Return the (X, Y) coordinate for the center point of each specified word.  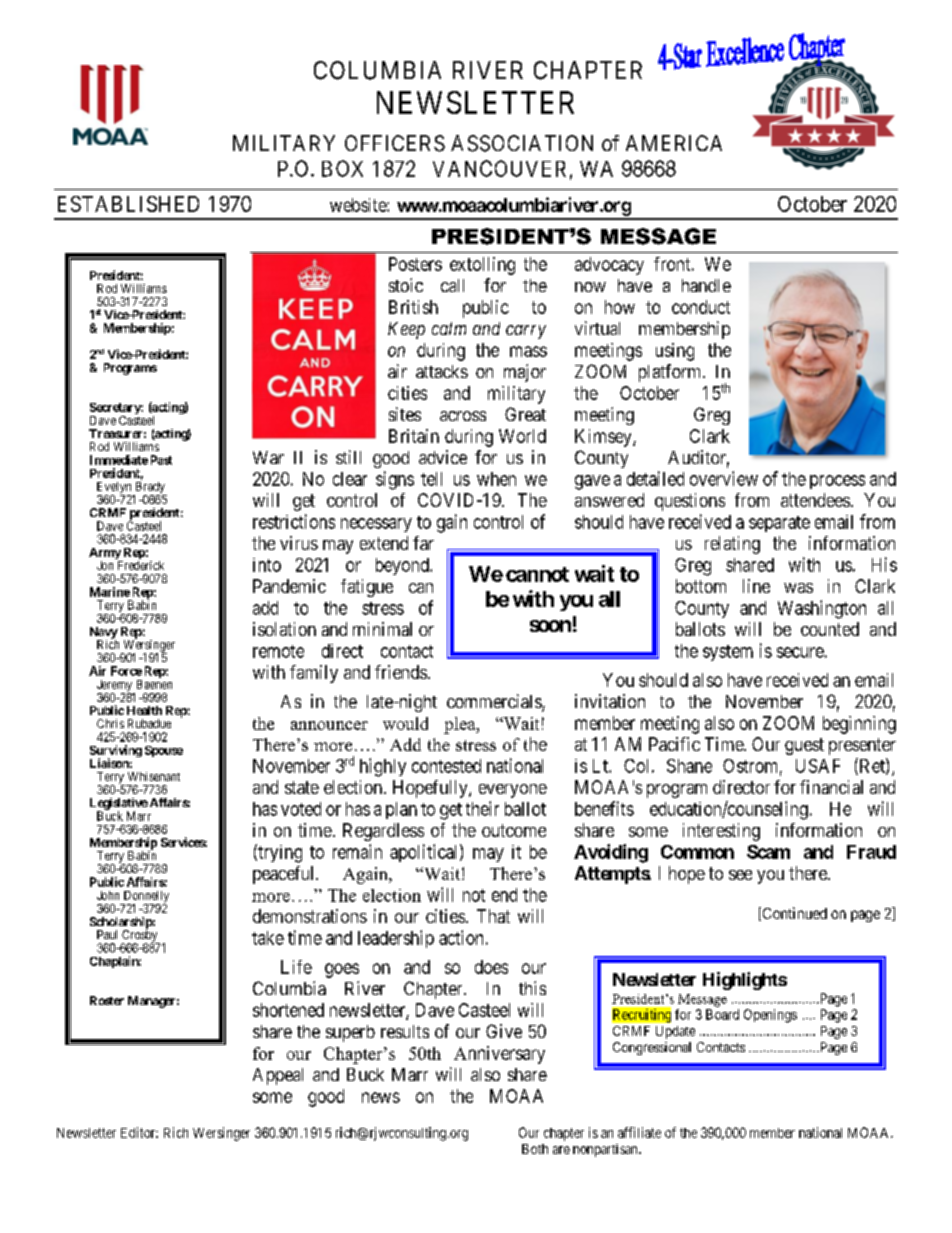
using (675, 352)
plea (461, 725)
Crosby (141, 936)
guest (804, 746)
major (525, 373)
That (493, 916)
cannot (537, 574)
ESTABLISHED (128, 204)
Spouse (164, 751)
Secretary (116, 410)
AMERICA (674, 143)
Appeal (278, 1076)
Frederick (141, 565)
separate (779, 524)
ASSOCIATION (522, 143)
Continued (793, 914)
